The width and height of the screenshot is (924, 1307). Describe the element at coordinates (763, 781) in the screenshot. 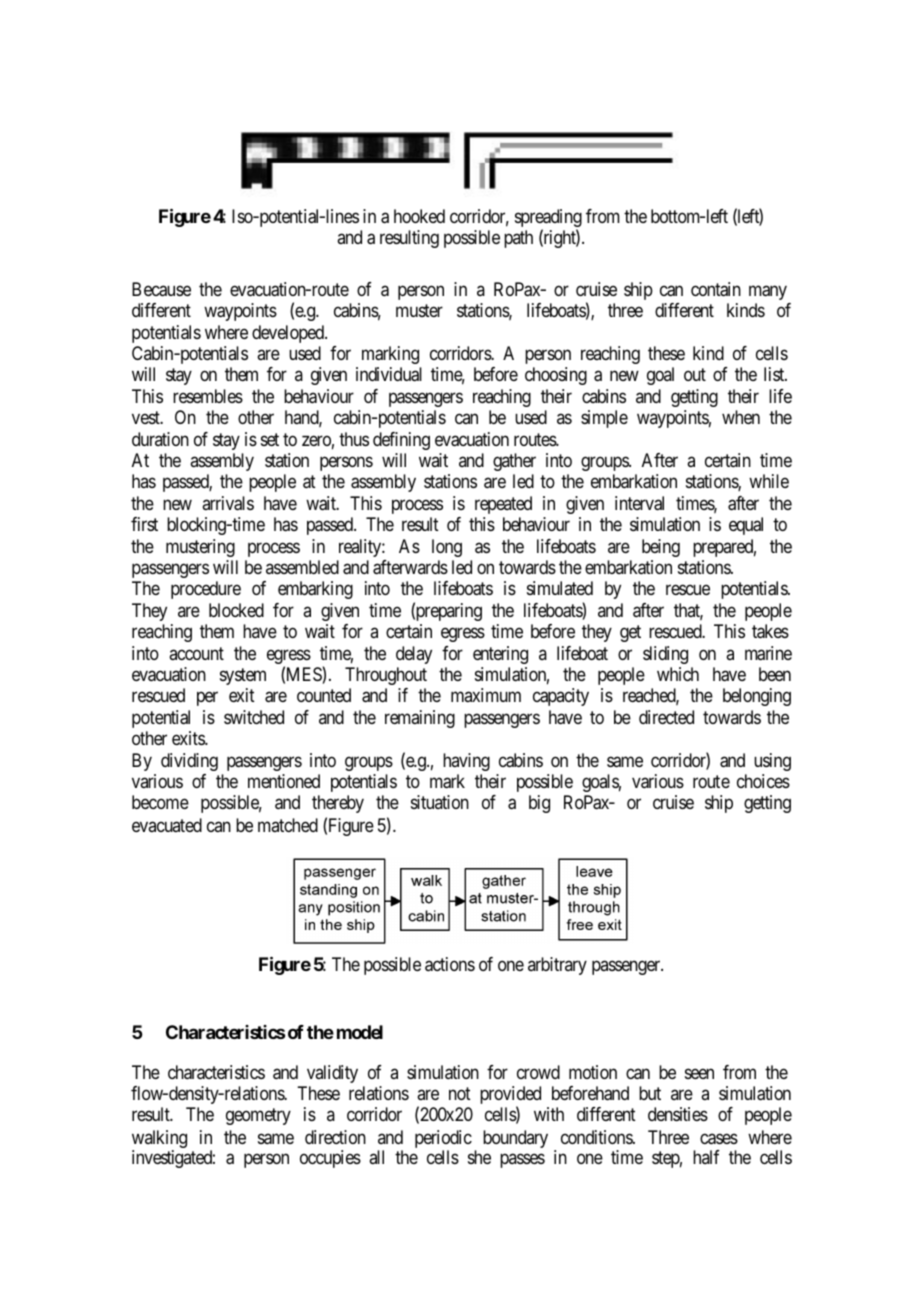

I see `choices` at that location.
